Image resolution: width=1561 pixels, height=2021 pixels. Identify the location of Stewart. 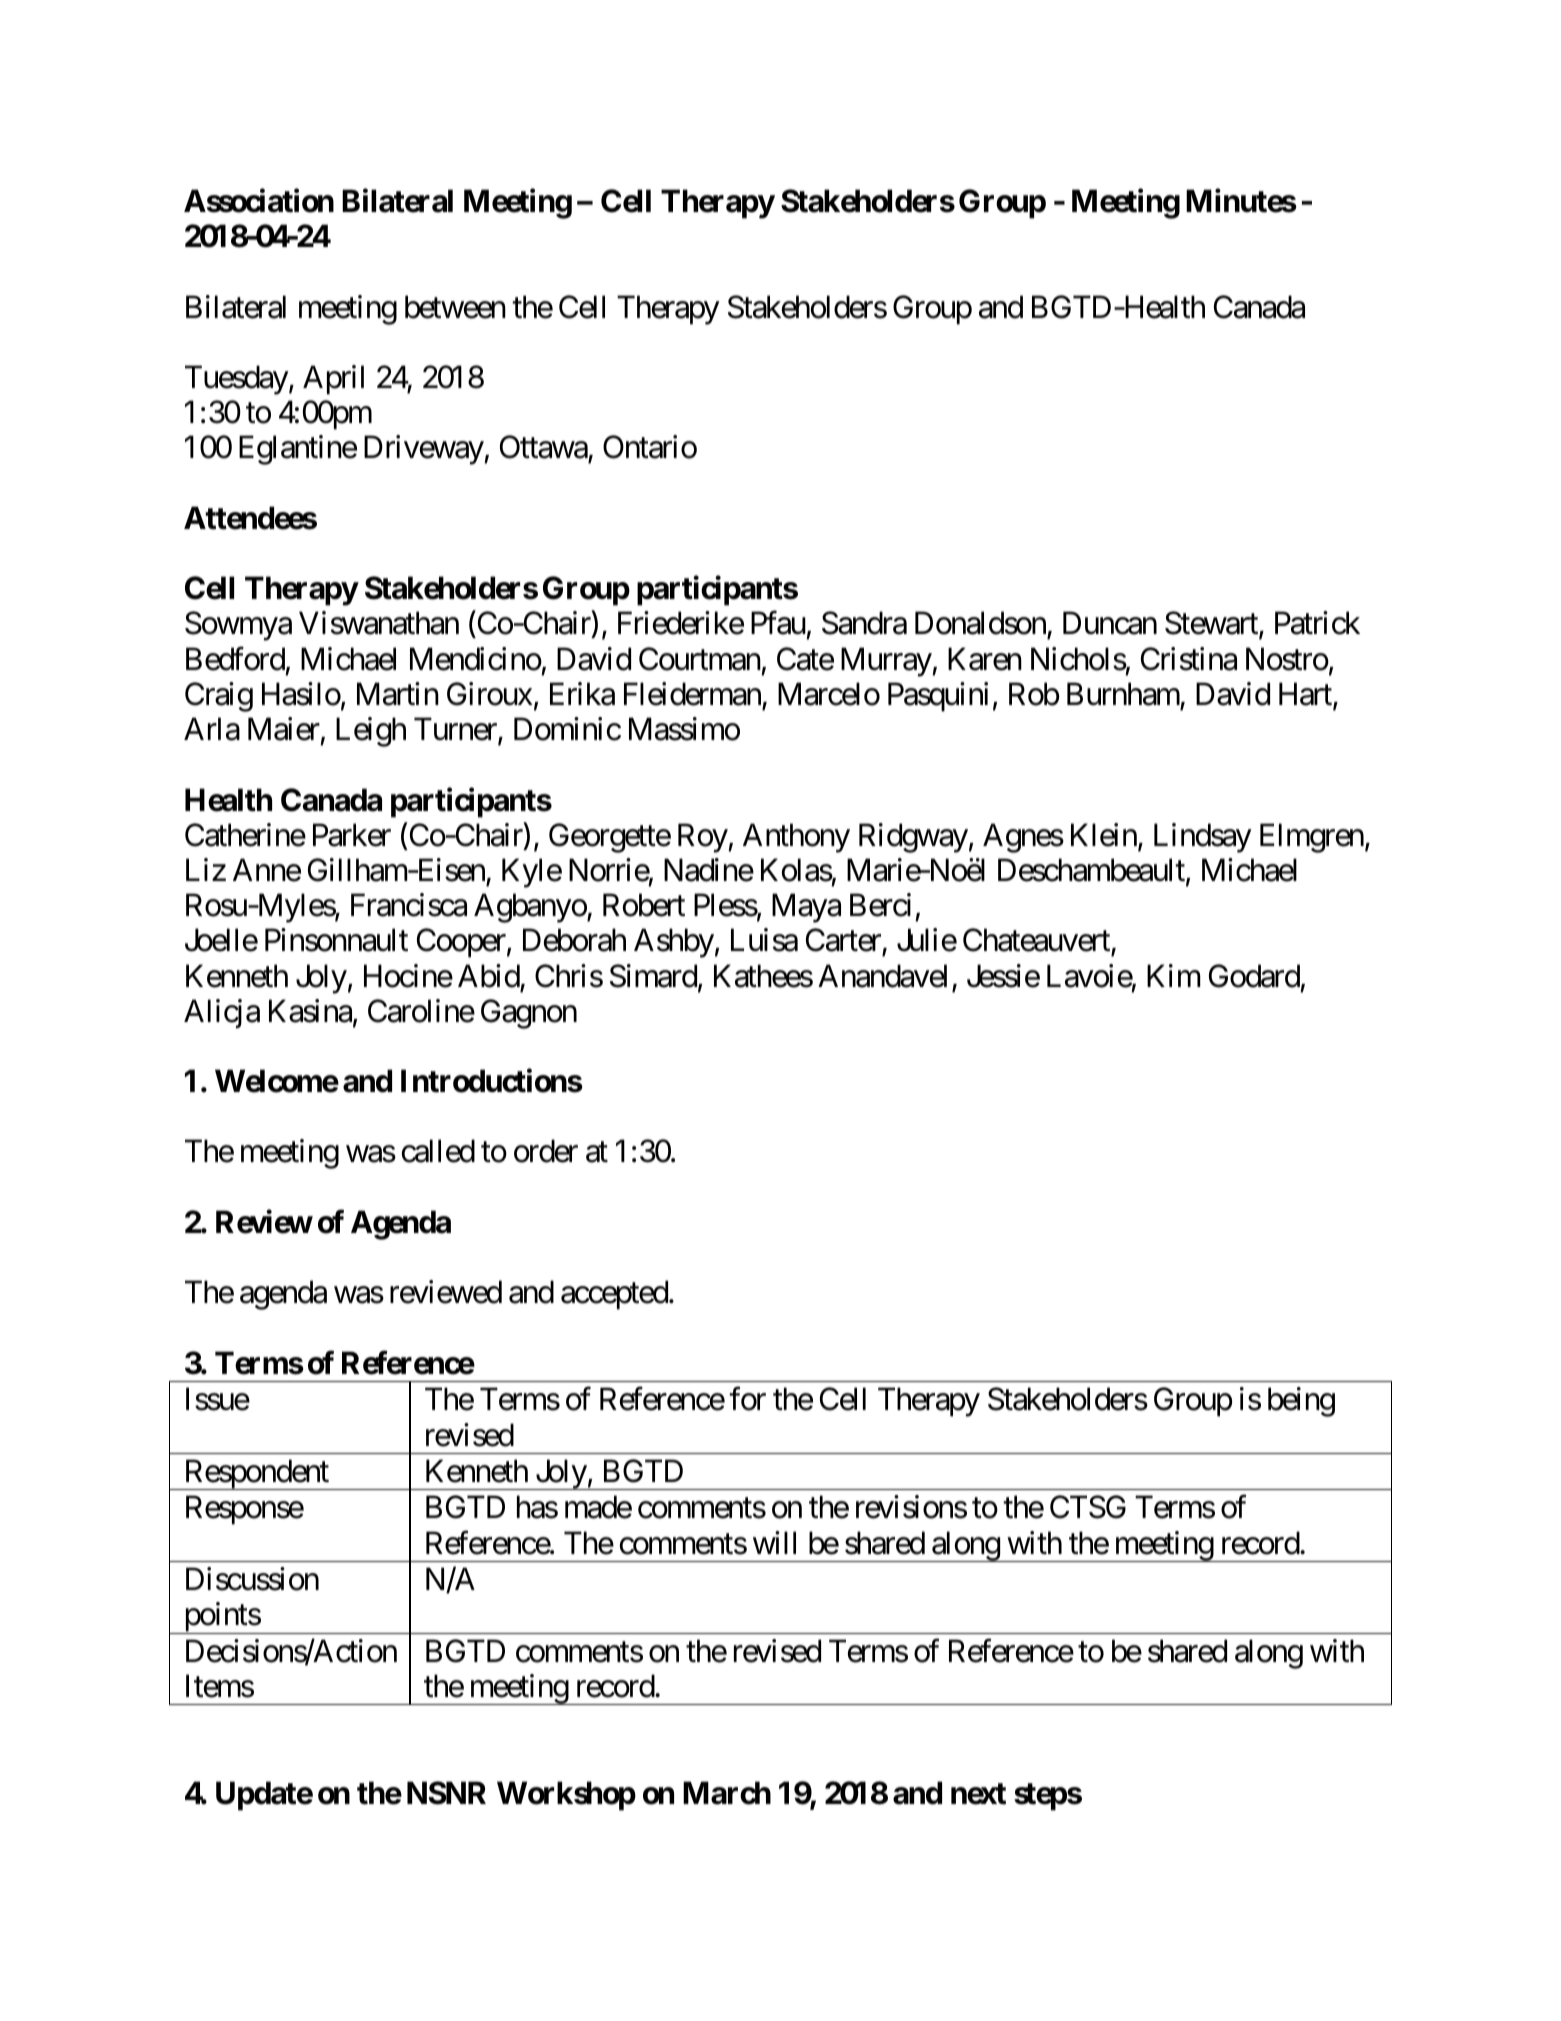
(1212, 625).
